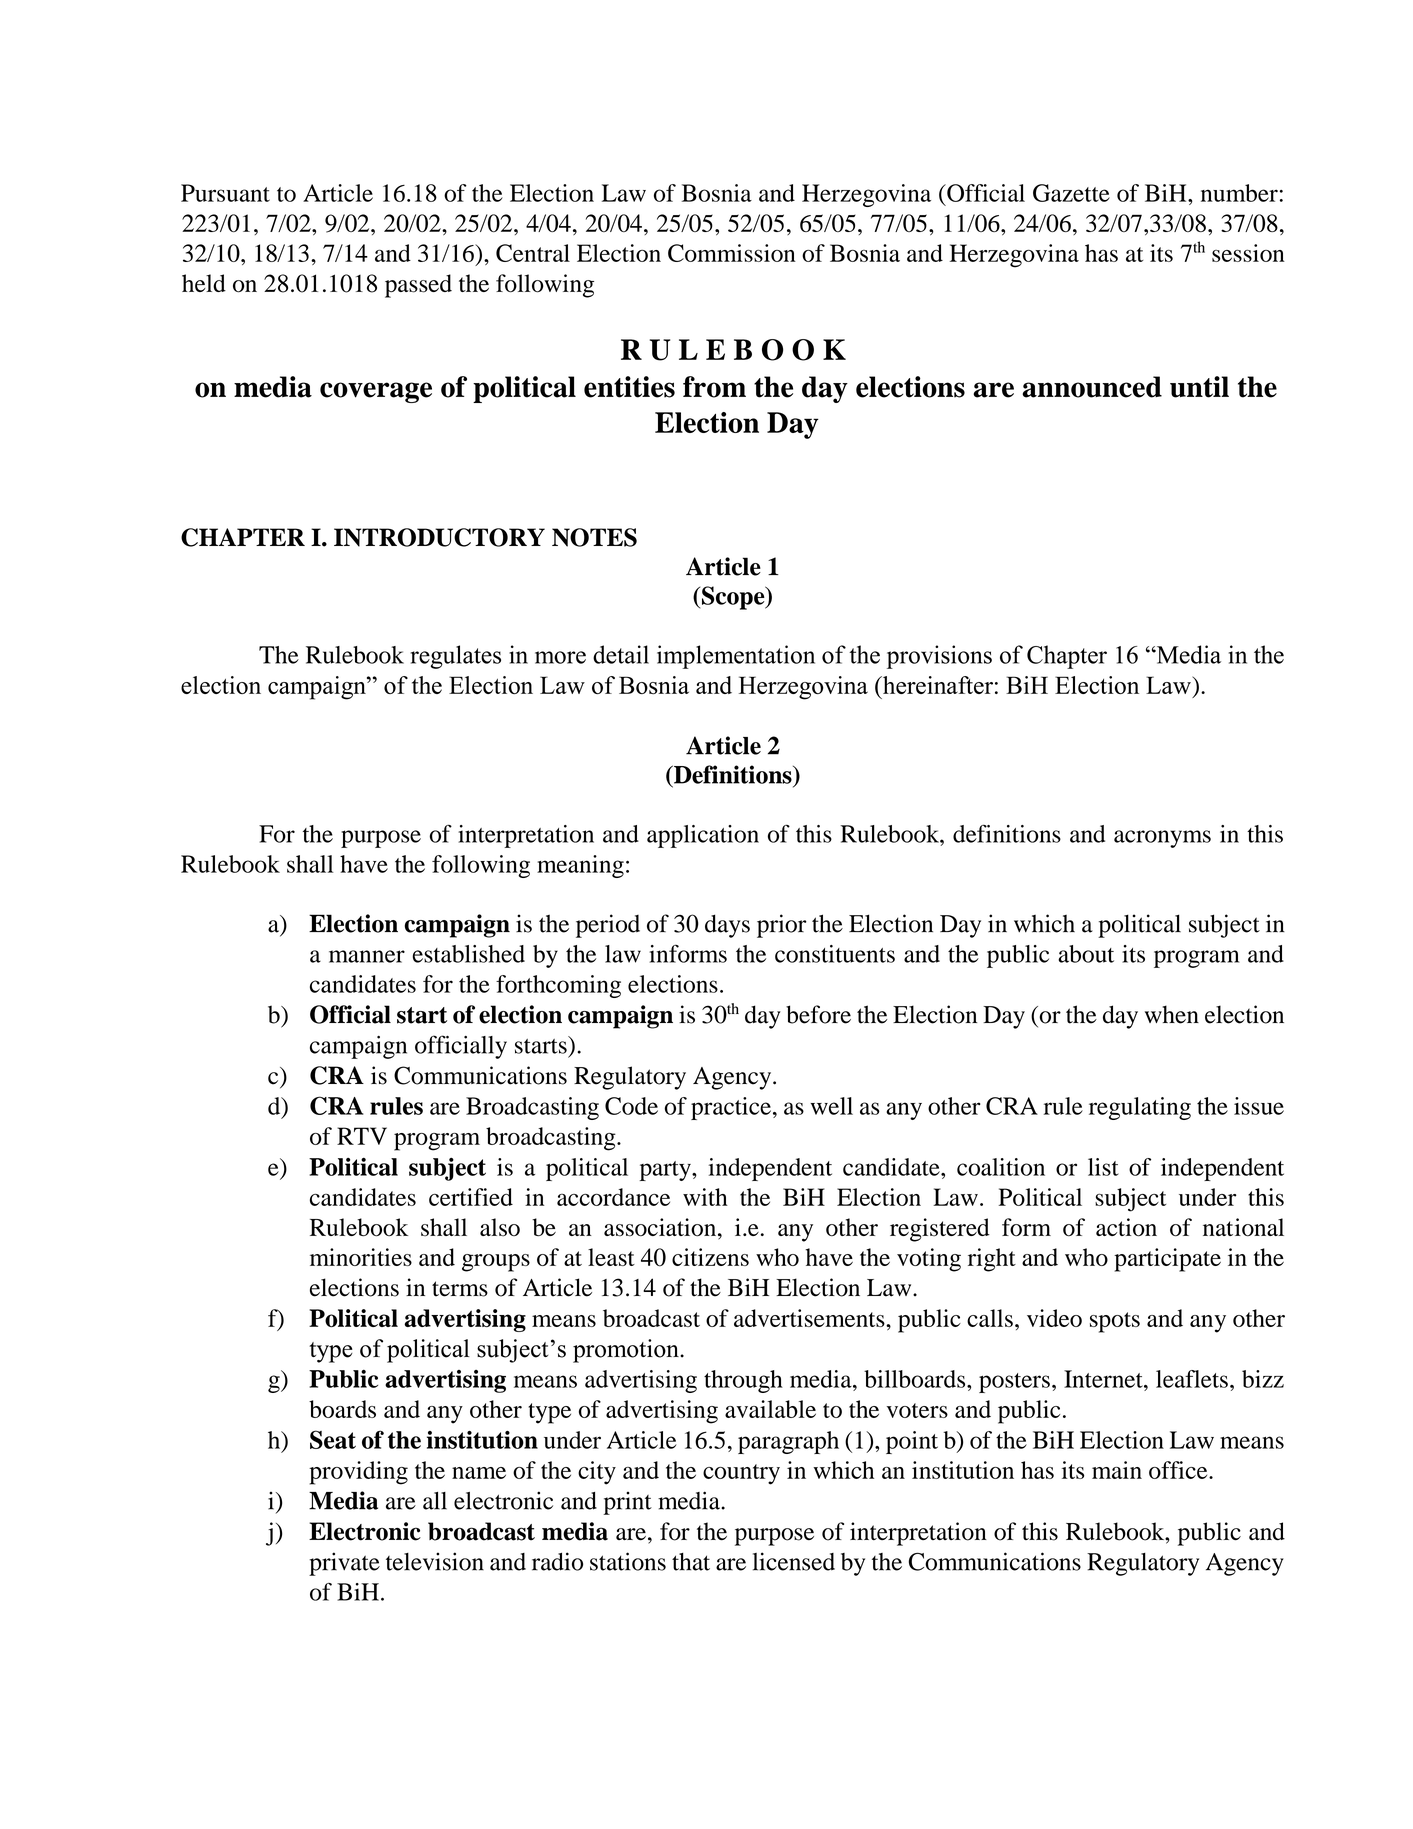  I want to click on Gazette, so click(1071, 193).
